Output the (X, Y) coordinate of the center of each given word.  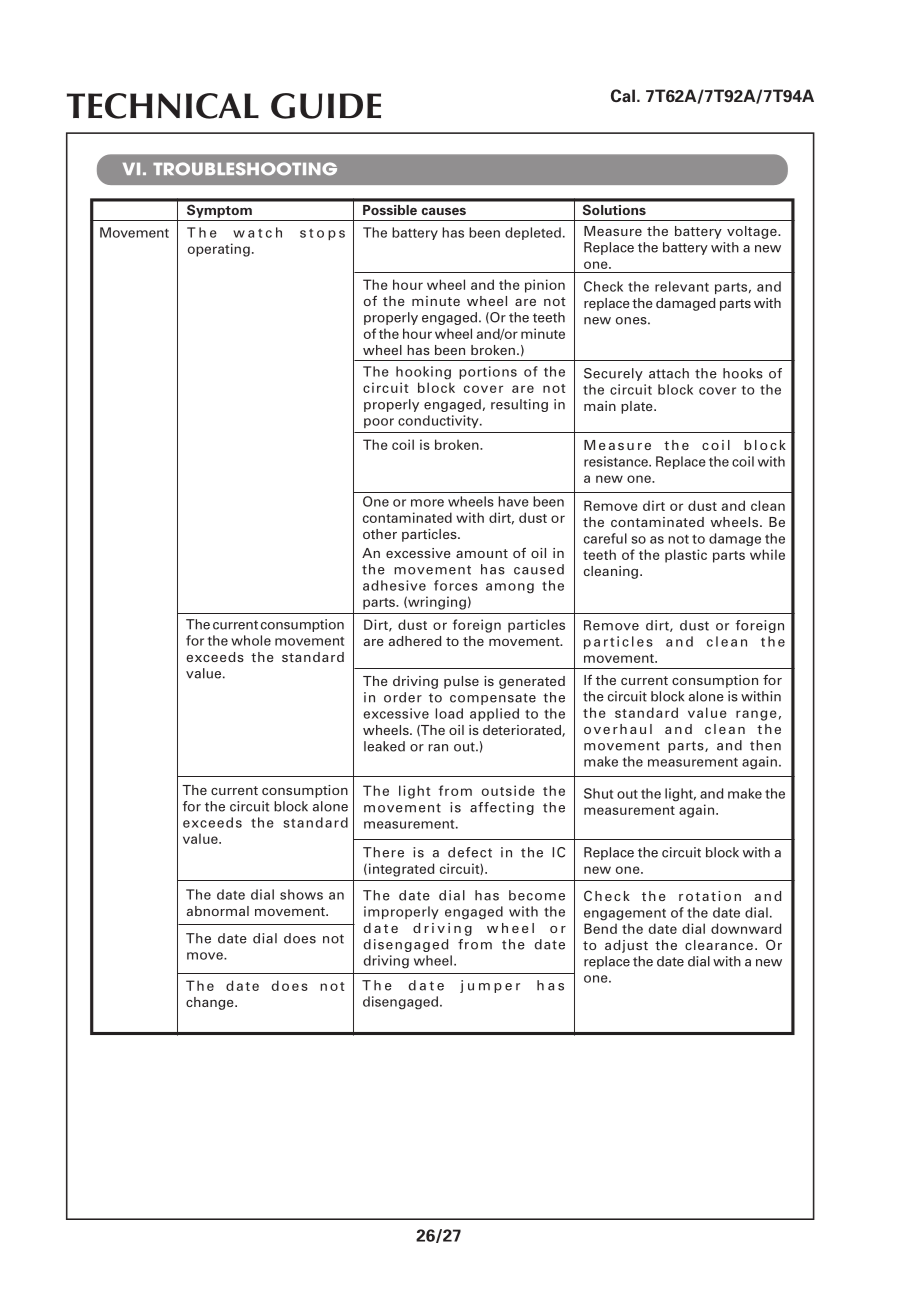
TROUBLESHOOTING (245, 169)
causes (443, 211)
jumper (490, 986)
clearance (719, 945)
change (211, 1003)
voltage (753, 232)
